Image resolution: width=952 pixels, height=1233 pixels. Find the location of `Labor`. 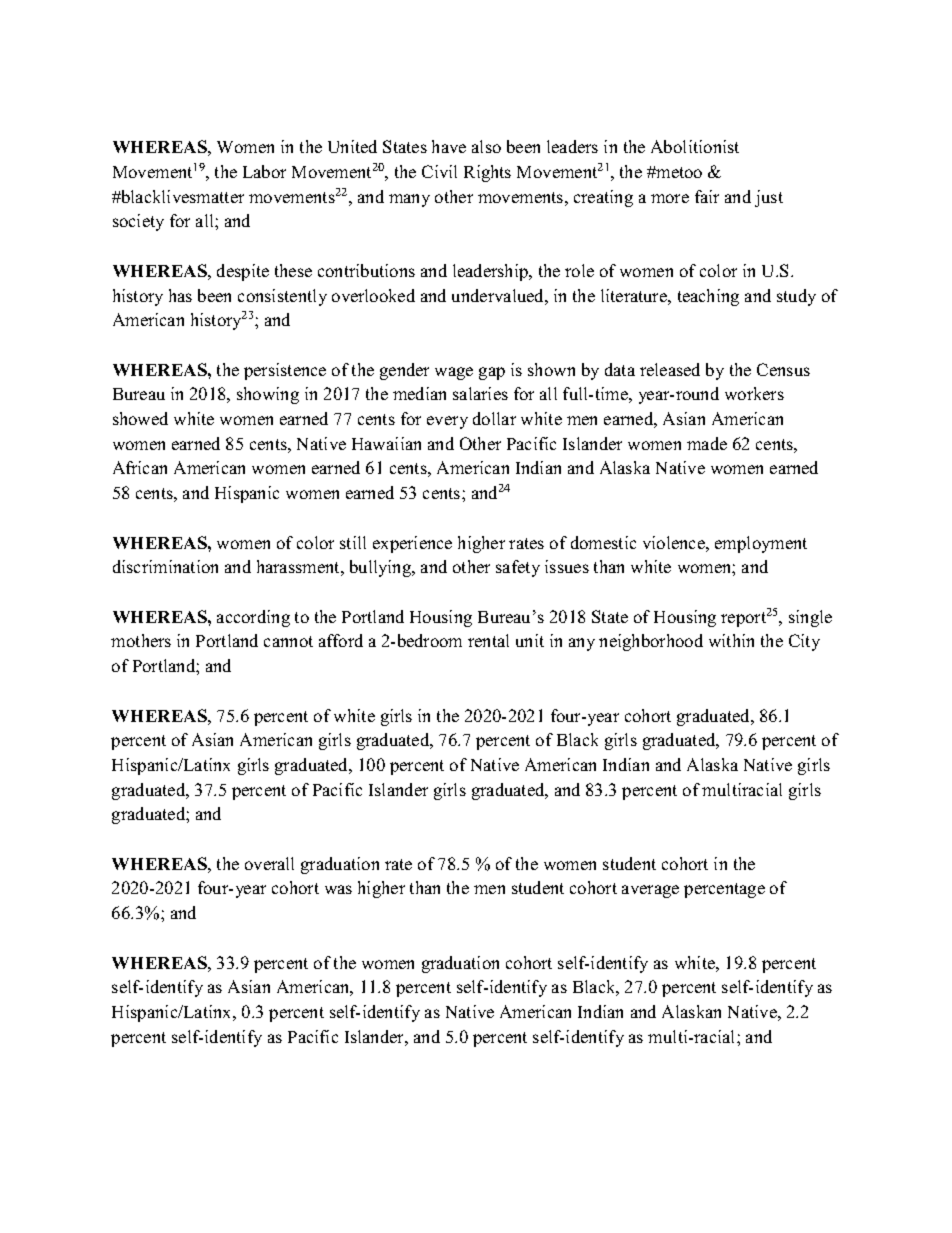

Labor is located at coordinates (264, 171).
